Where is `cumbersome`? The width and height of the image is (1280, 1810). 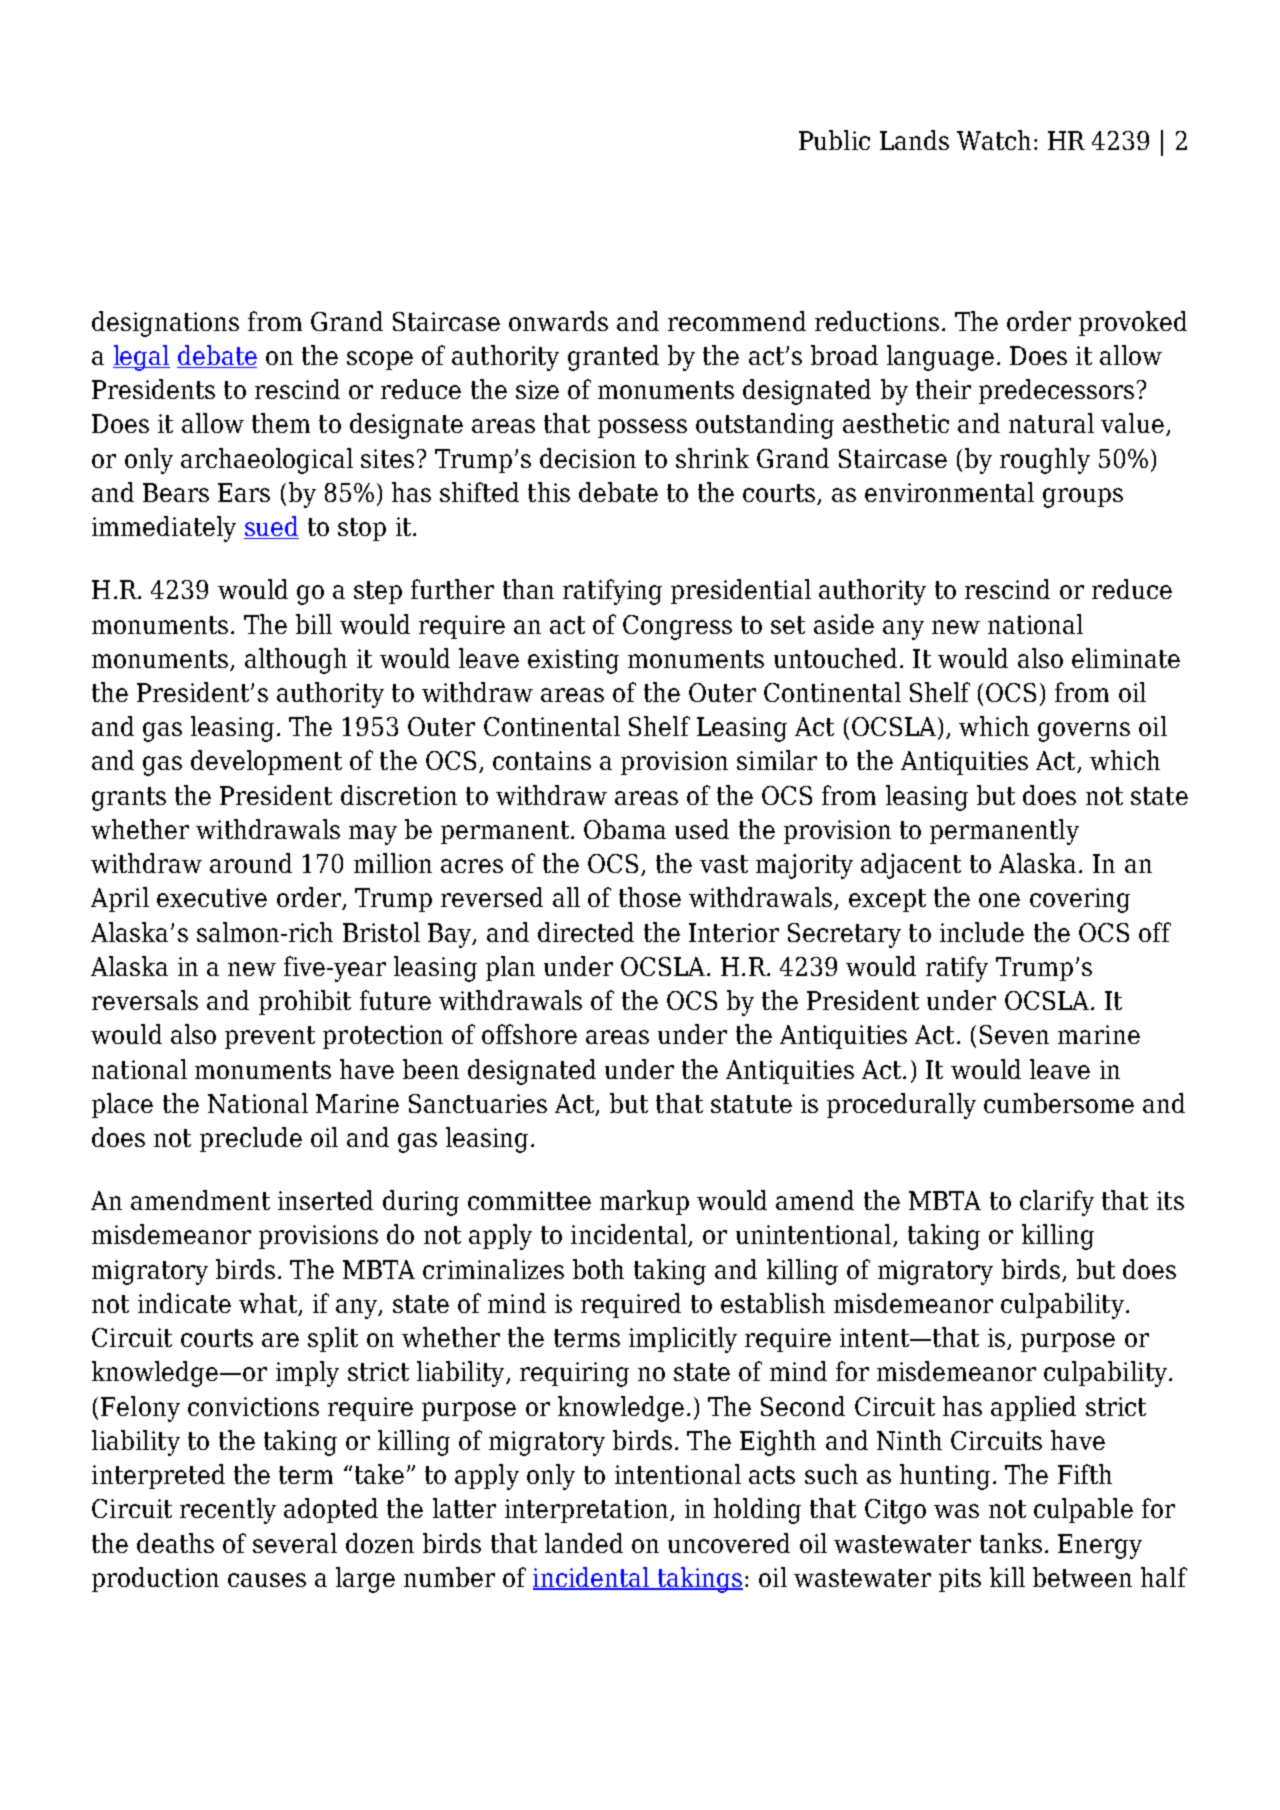 cumbersome is located at coordinates (1059, 1103).
